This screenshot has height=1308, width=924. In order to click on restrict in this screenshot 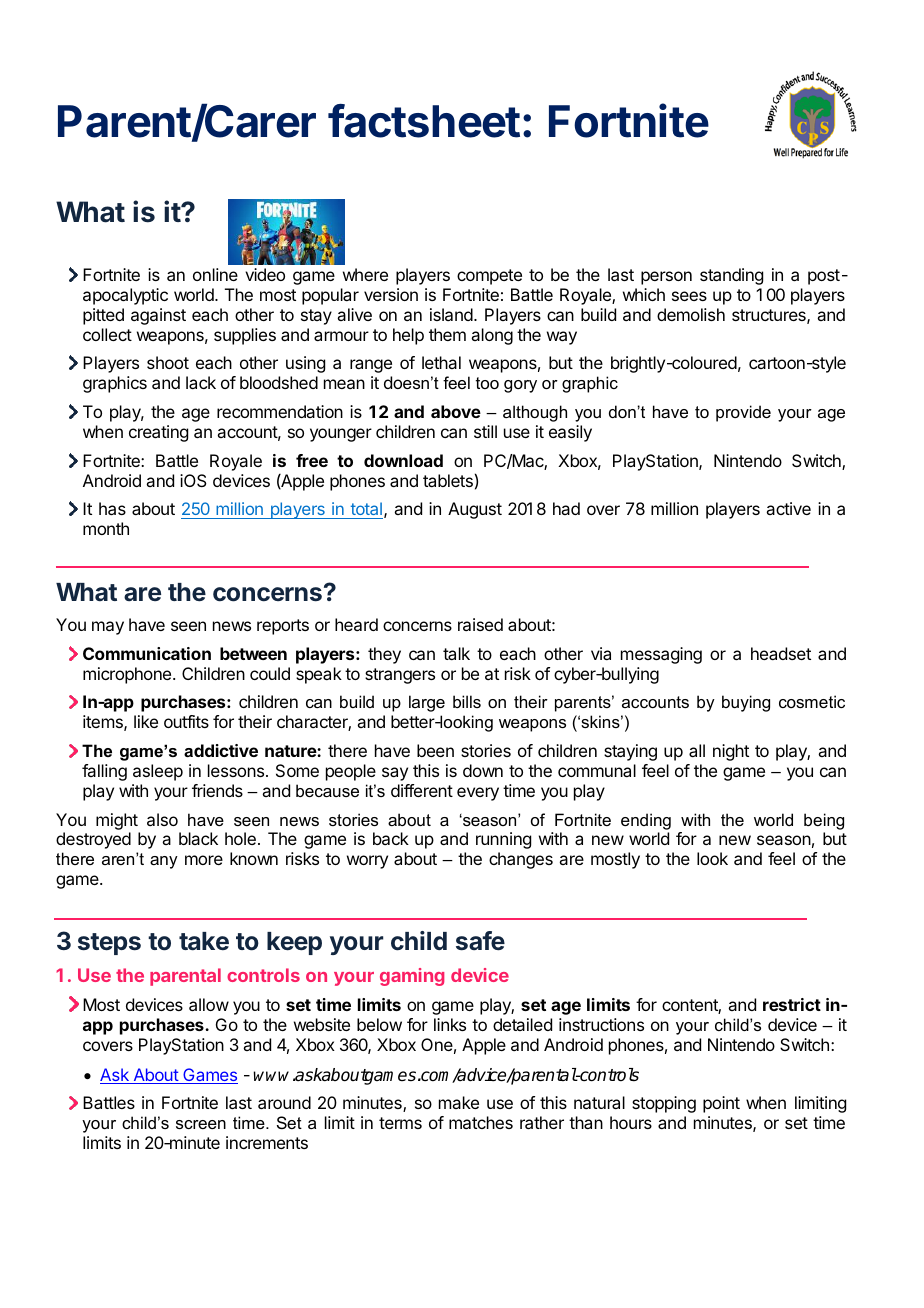, I will do `click(792, 1004)`.
